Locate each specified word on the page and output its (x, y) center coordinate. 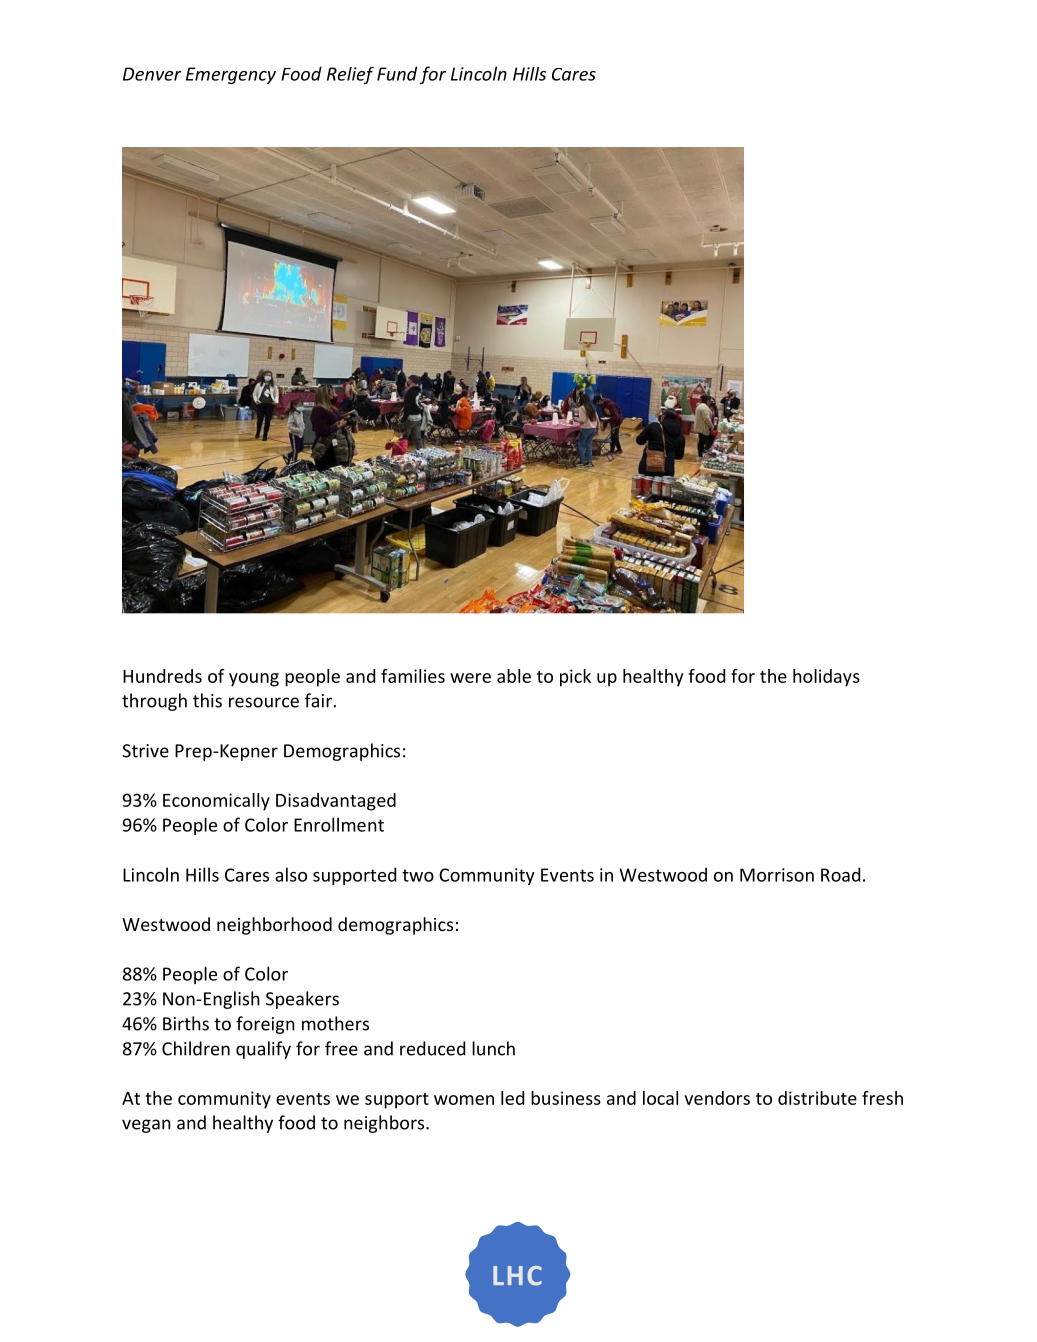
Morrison (777, 875)
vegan (146, 1126)
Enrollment (339, 824)
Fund (397, 73)
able (514, 676)
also (291, 874)
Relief (350, 75)
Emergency (231, 75)
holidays (826, 678)
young (254, 680)
